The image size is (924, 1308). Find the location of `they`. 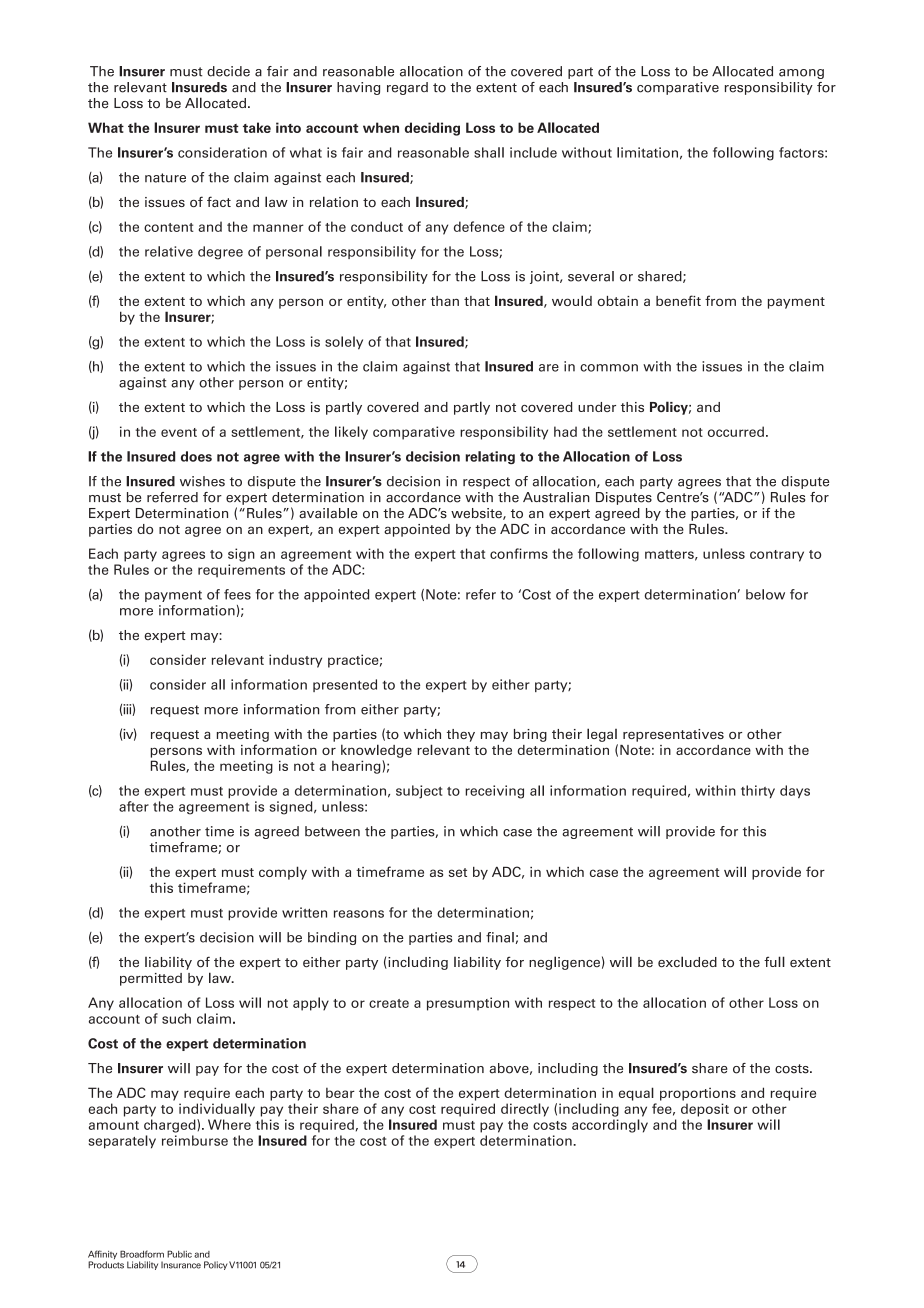

they is located at coordinates (461, 735).
